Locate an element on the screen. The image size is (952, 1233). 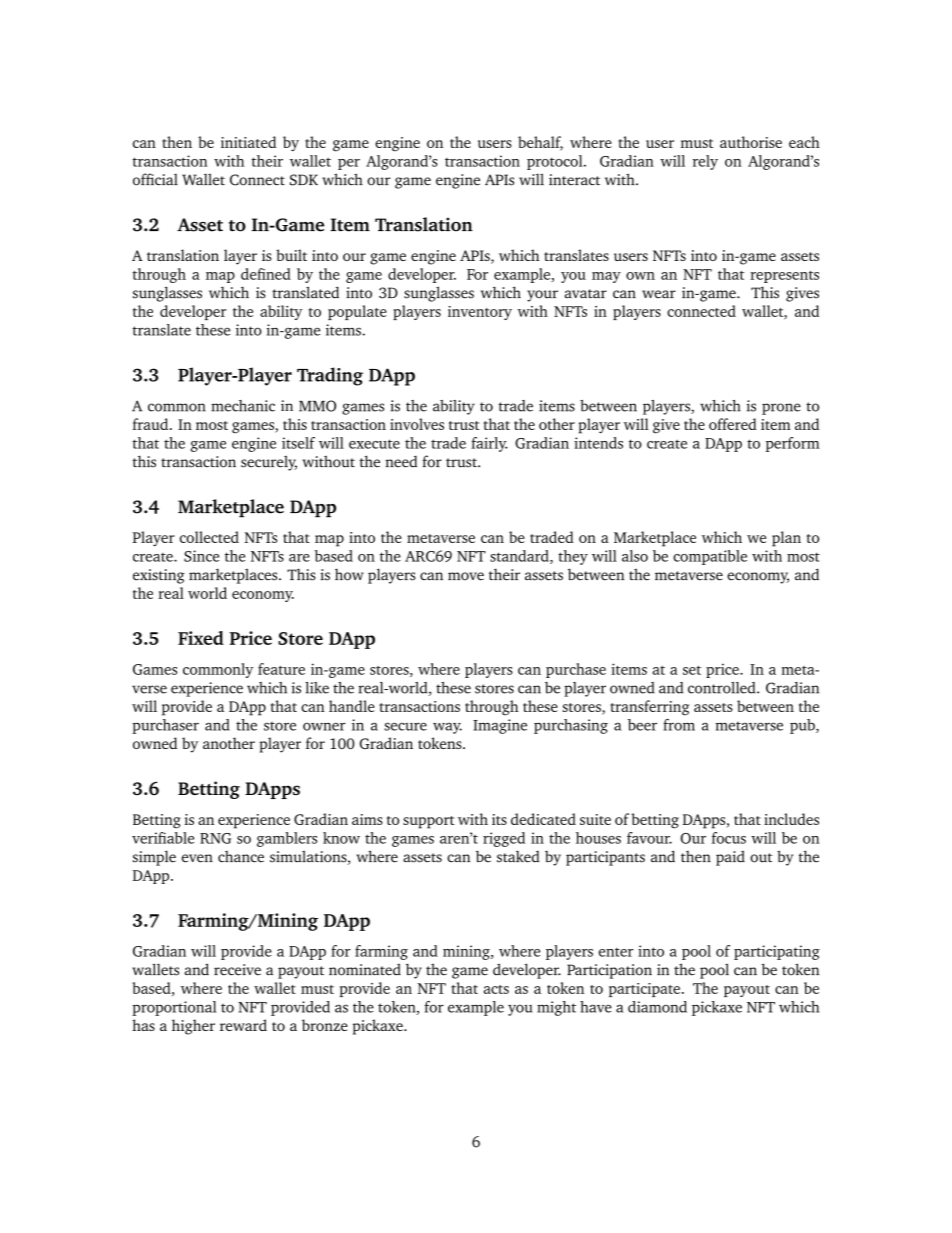
initiated is located at coordinates (248, 142).
